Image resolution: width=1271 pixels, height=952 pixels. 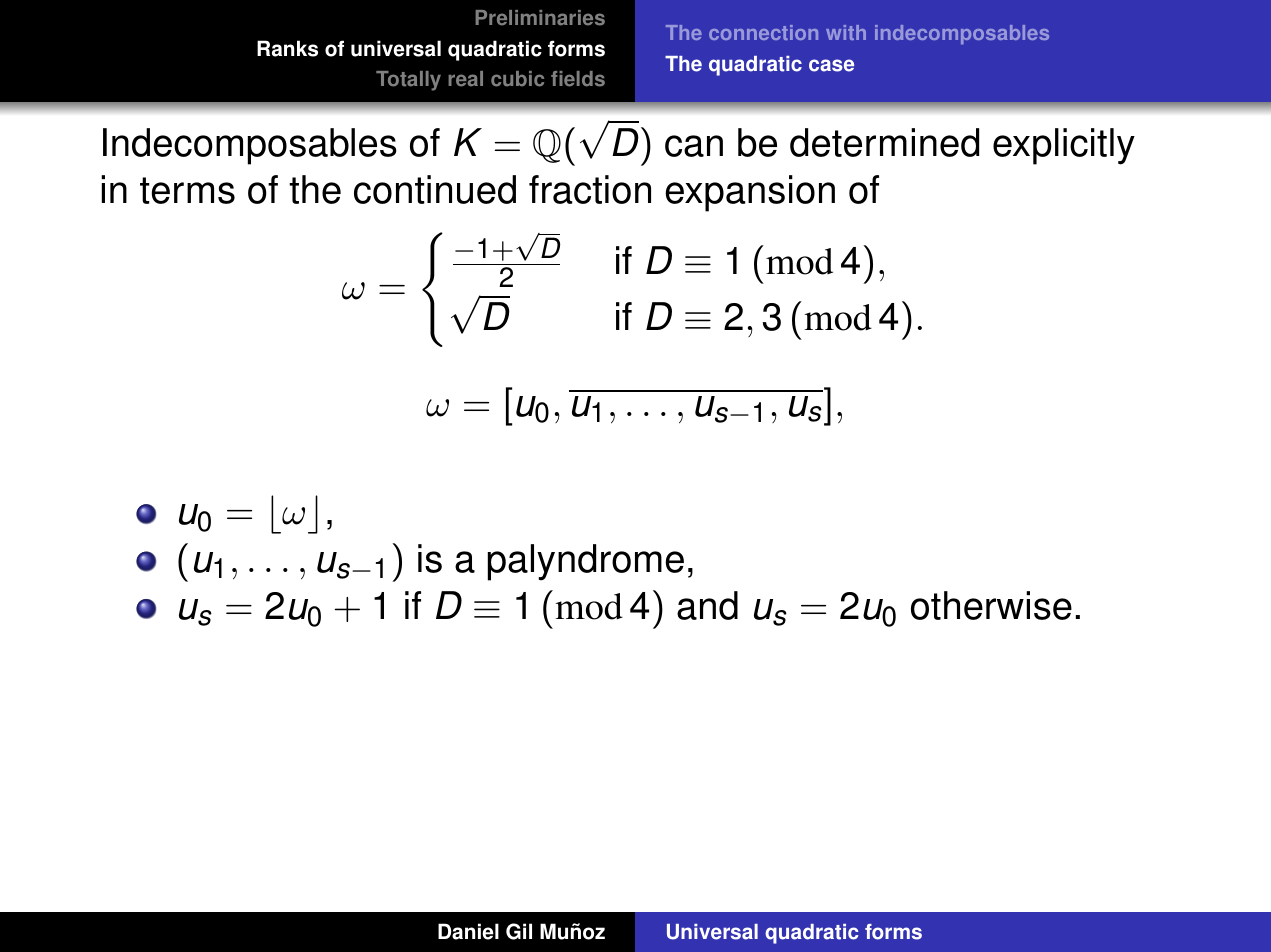 What do you see at coordinates (590, 189) in the screenshot?
I see `fraction` at bounding box center [590, 189].
